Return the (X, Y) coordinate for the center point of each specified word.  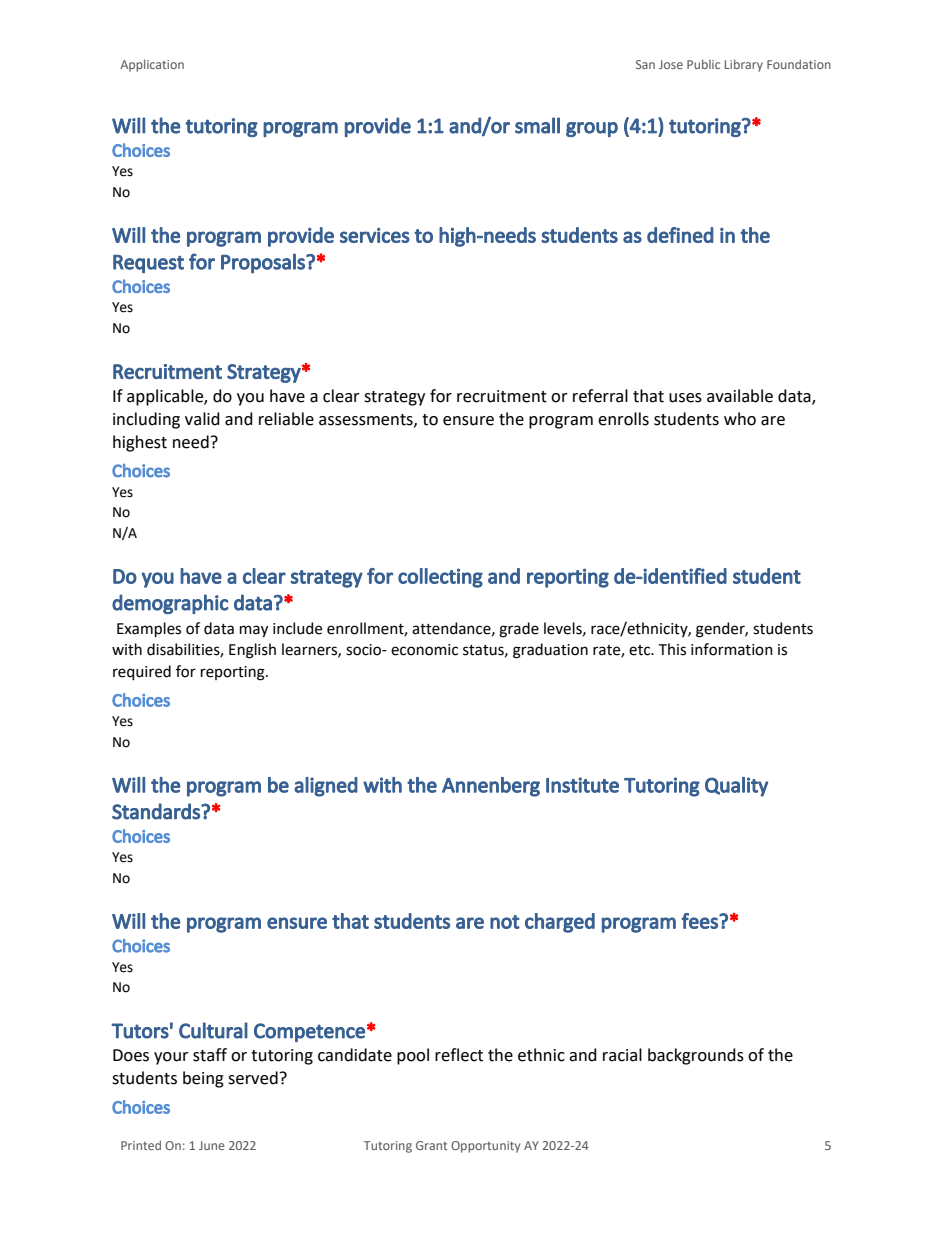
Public (703, 64)
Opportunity (485, 1147)
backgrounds (696, 1056)
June (212, 1145)
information (732, 649)
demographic (170, 604)
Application (152, 65)
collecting (440, 578)
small (537, 125)
